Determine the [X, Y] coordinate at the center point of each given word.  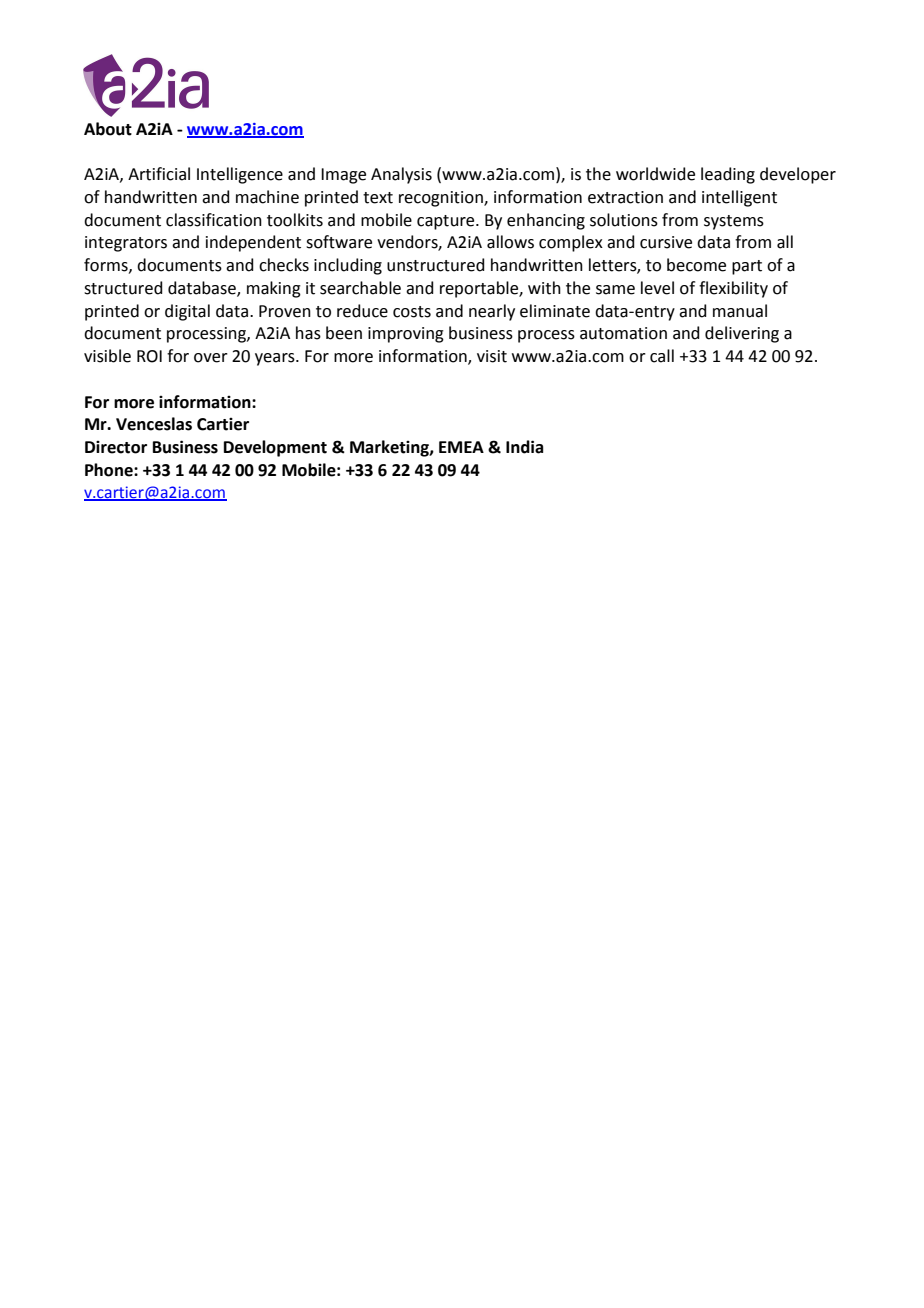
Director [116, 447]
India [524, 447]
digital [187, 312]
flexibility [733, 289]
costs [412, 312]
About [108, 129]
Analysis [401, 175]
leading [728, 175]
